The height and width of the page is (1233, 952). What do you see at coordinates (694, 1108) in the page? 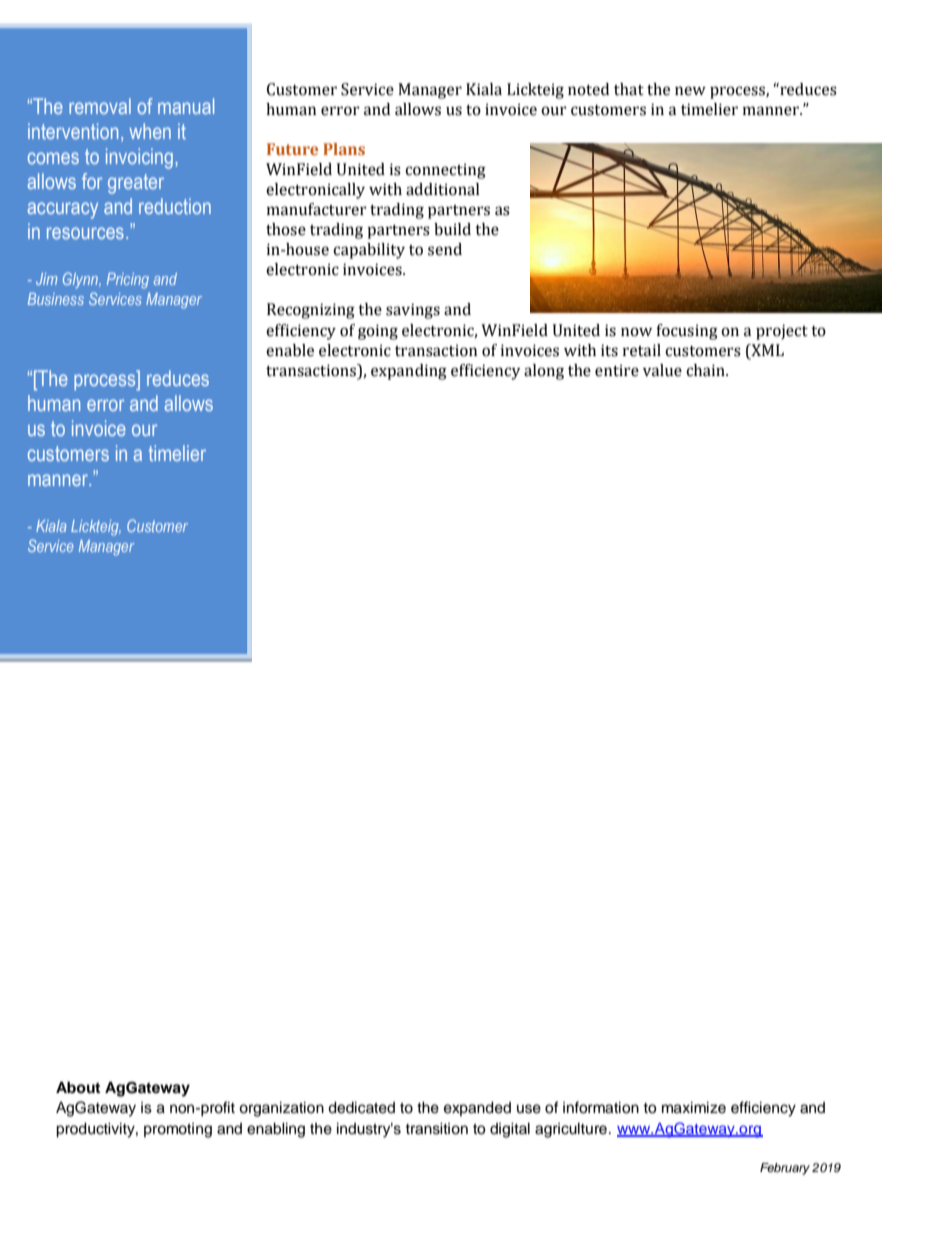
I see `maximize` at bounding box center [694, 1108].
